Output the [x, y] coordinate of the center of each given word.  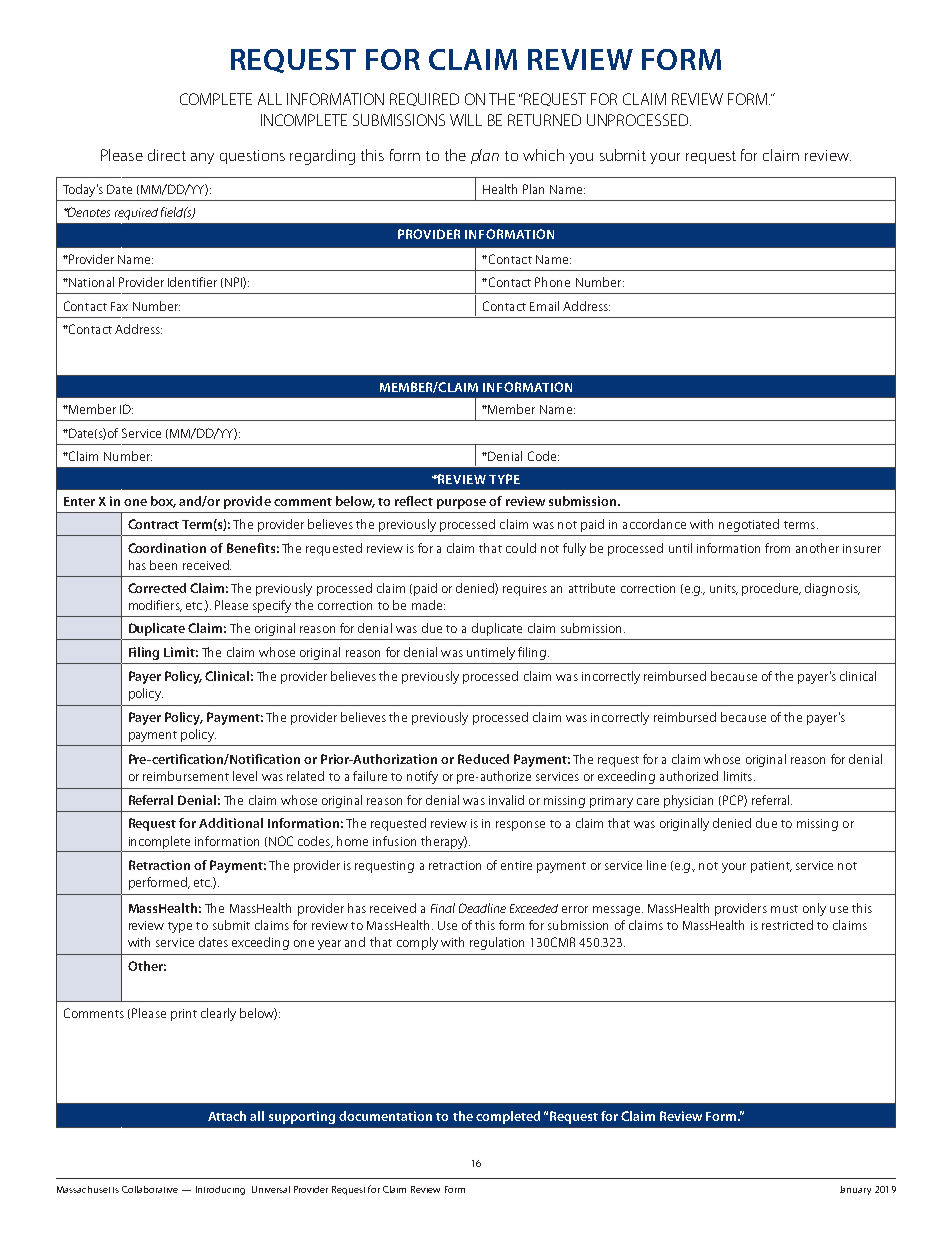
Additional [231, 823]
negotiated [749, 525]
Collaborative [150, 1189]
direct [167, 155]
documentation [385, 1116]
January [855, 1190]
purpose [461, 504]
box [163, 502]
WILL [466, 120]
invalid [506, 800]
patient [771, 867]
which [543, 155]
